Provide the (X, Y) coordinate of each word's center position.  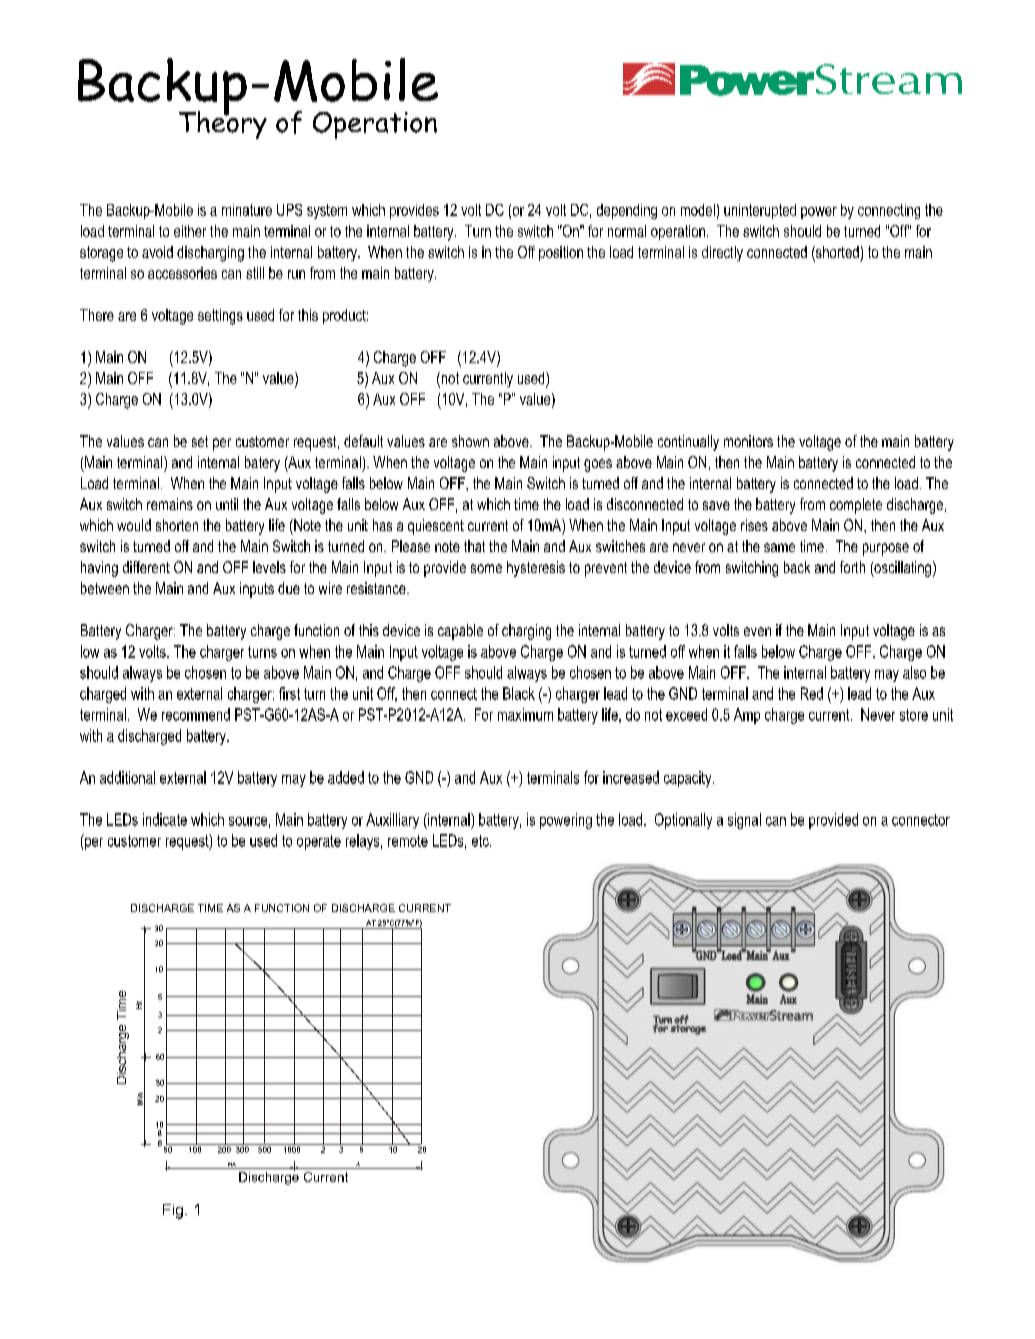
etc (481, 841)
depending (627, 211)
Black (519, 693)
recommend (196, 714)
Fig (173, 1211)
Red (812, 693)
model (698, 210)
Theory (223, 123)
